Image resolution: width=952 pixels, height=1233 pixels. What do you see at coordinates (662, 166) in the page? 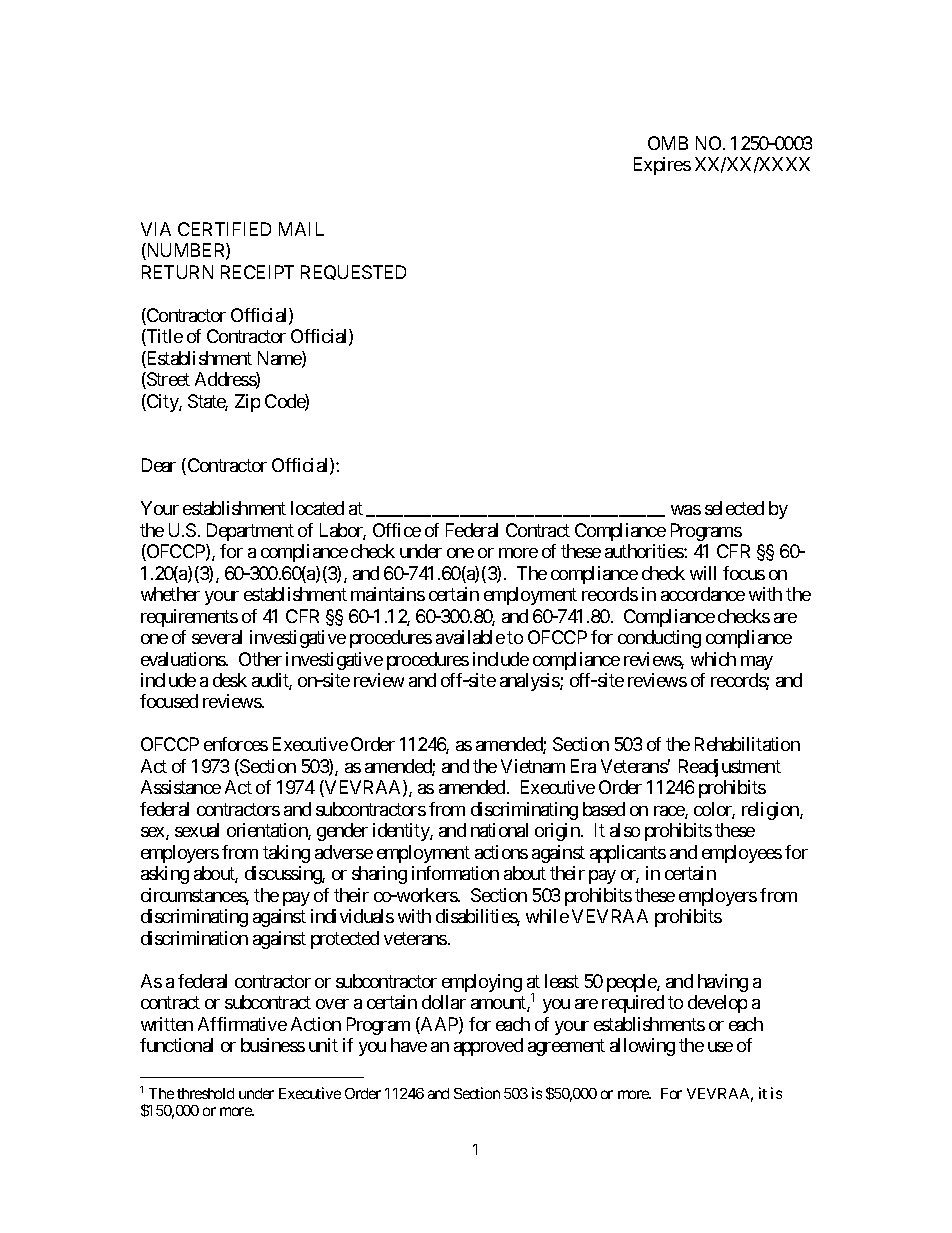
I see `Expires` at bounding box center [662, 166].
